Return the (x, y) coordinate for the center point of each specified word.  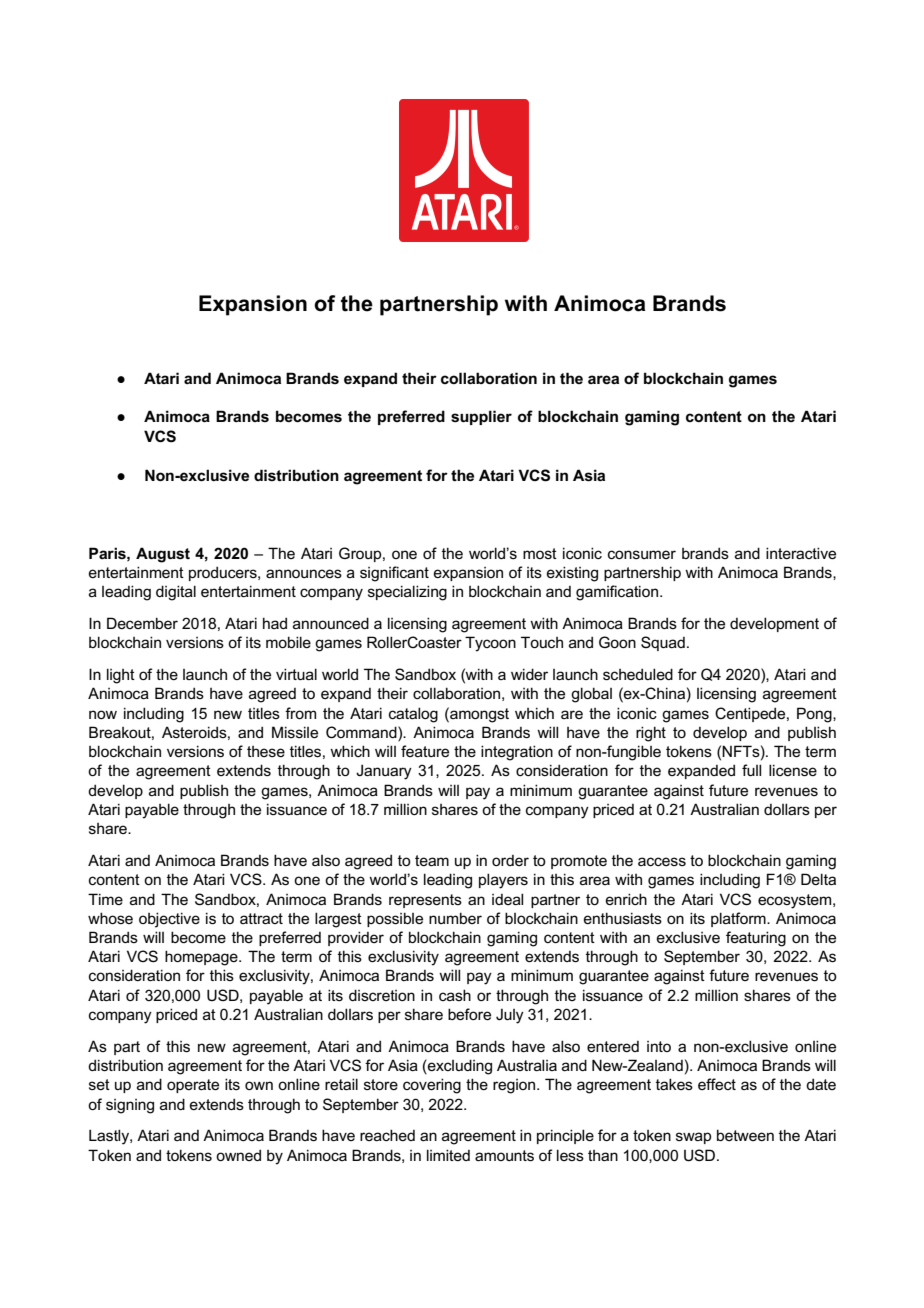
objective (169, 920)
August (163, 555)
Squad (663, 643)
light (121, 676)
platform (739, 919)
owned (238, 1155)
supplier (481, 417)
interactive (801, 553)
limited (448, 1155)
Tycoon (490, 644)
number (455, 918)
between (745, 1135)
